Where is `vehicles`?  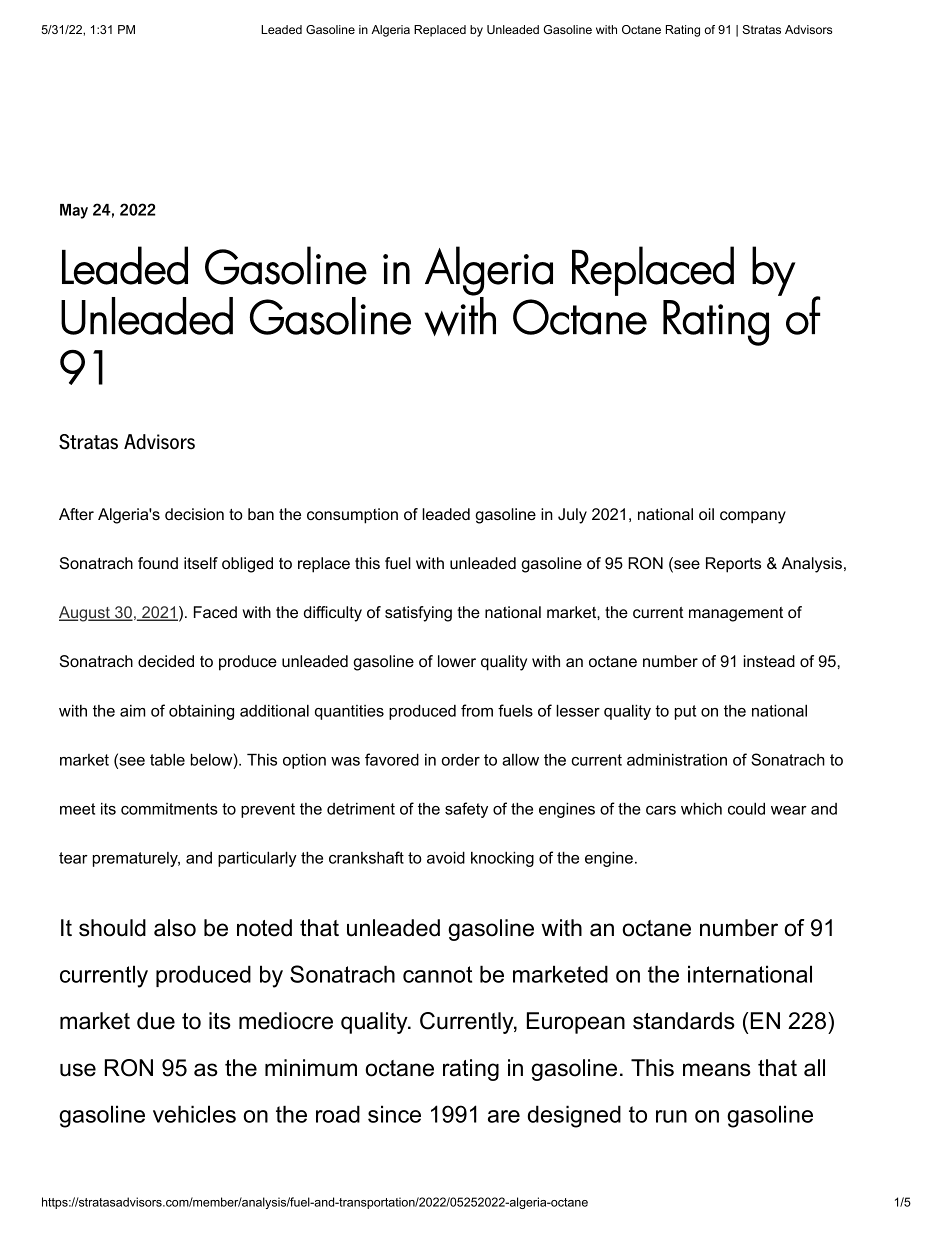 vehicles is located at coordinates (194, 1114).
